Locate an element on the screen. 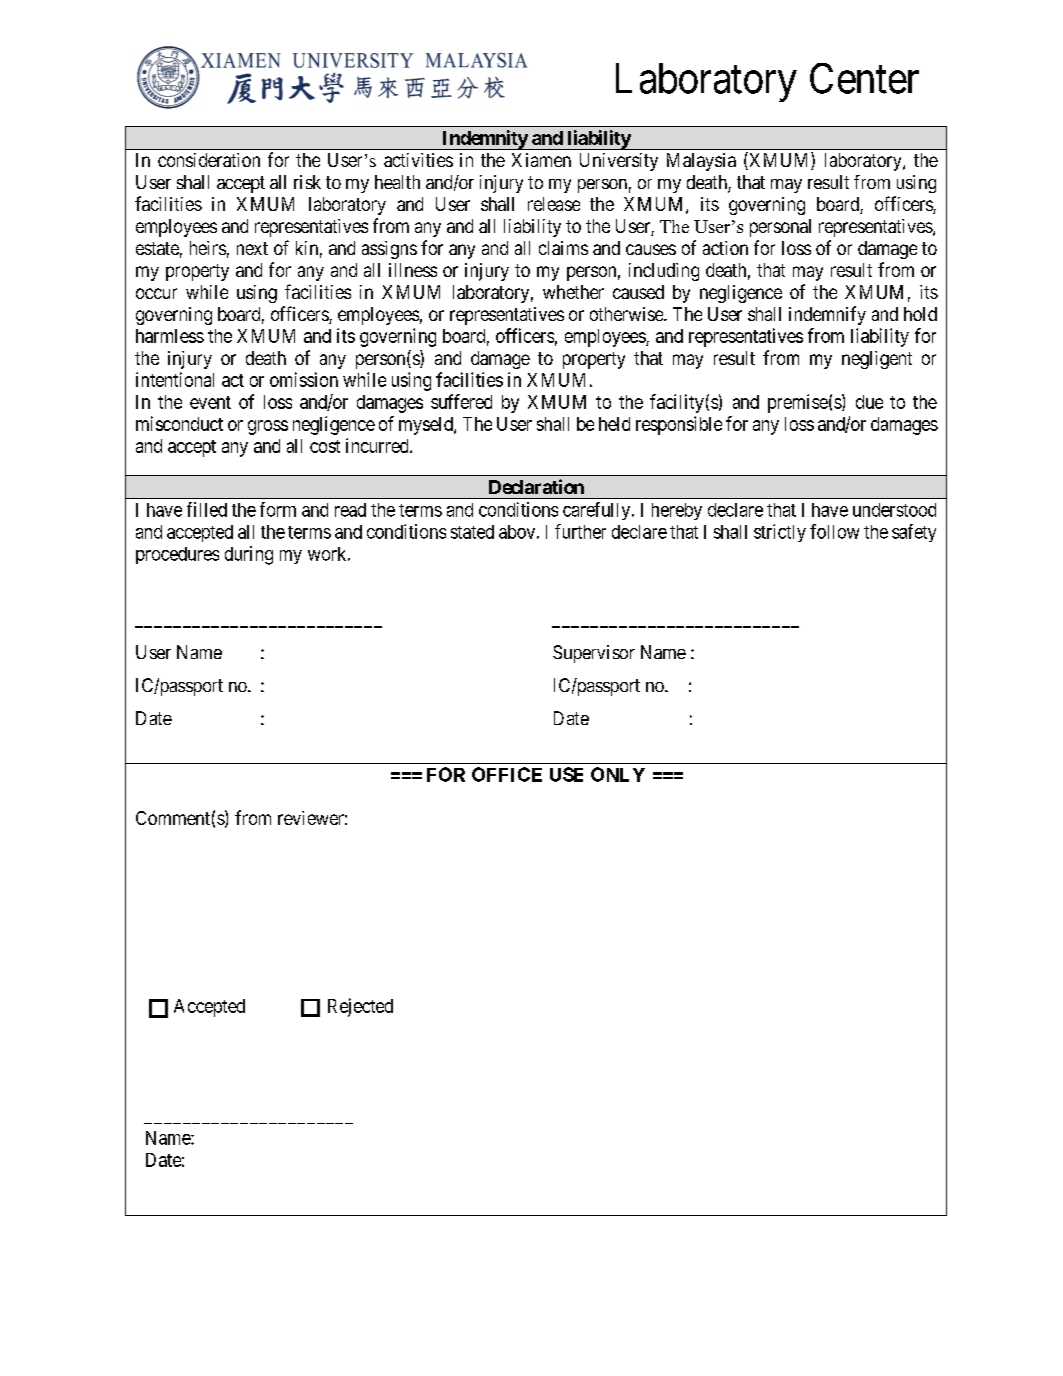  Center is located at coordinates (864, 78).
